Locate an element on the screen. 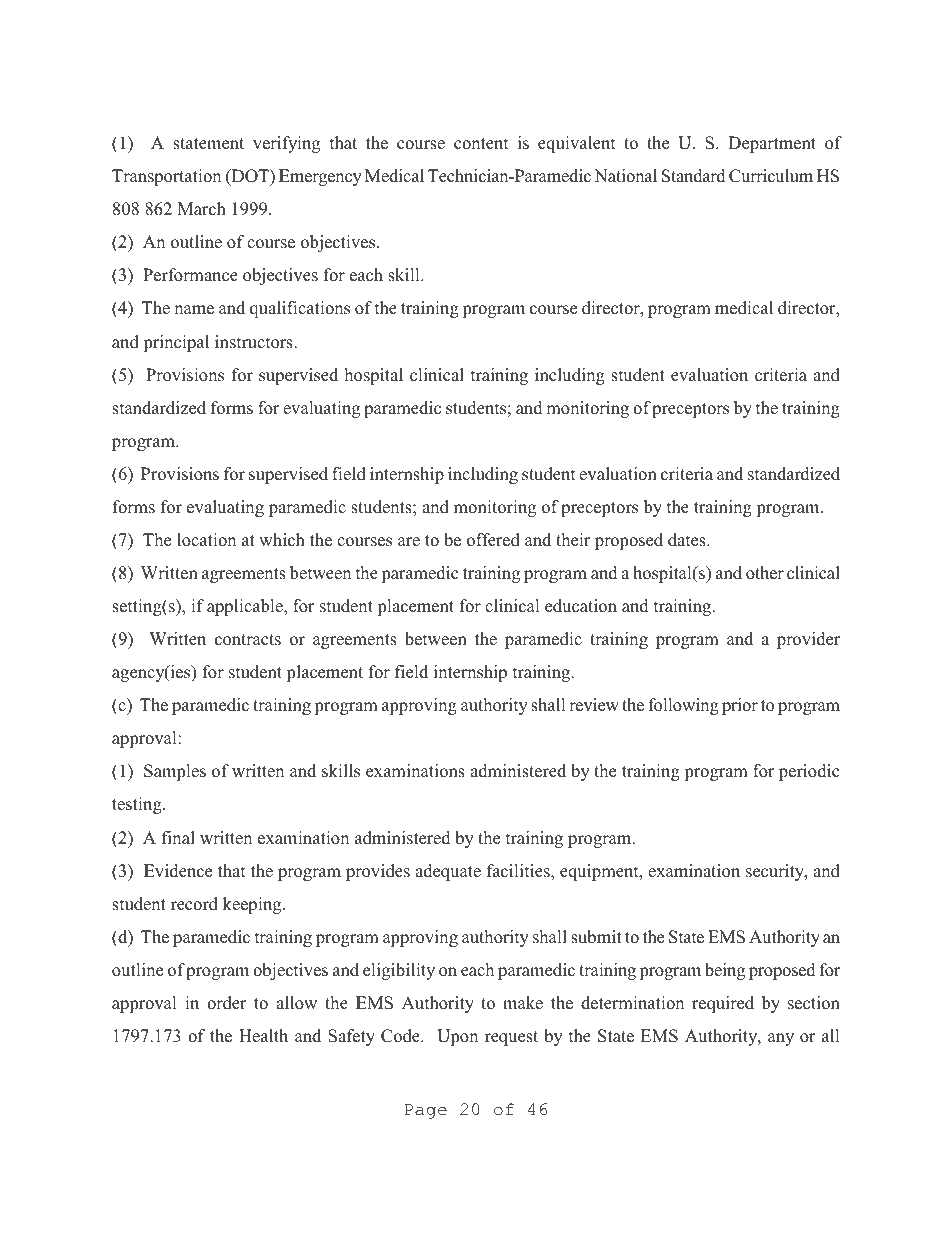 The image size is (952, 1233). Curriculum is located at coordinates (771, 176).
